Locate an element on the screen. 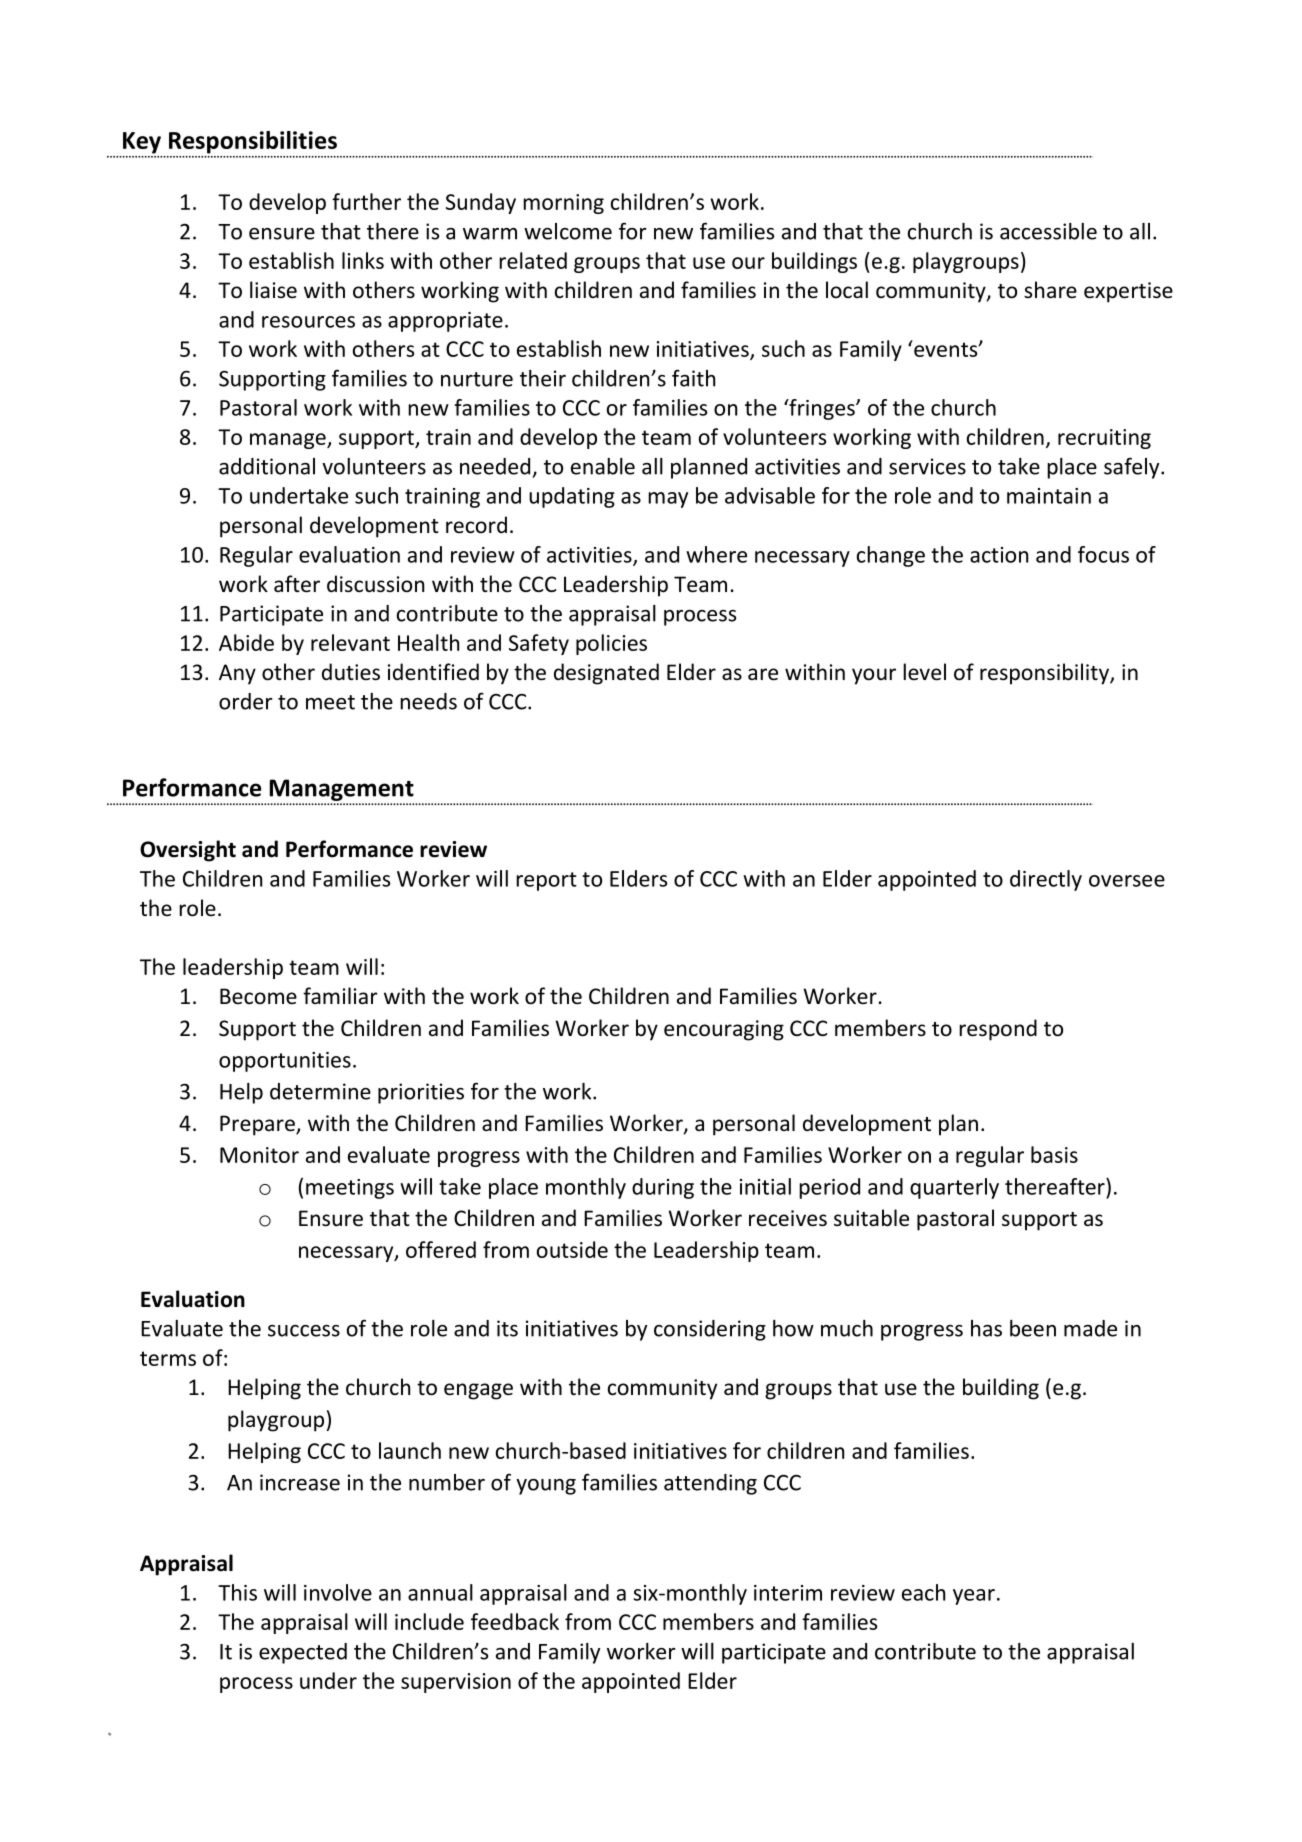 This screenshot has width=1302, height=1842. feedback is located at coordinates (515, 1621).
